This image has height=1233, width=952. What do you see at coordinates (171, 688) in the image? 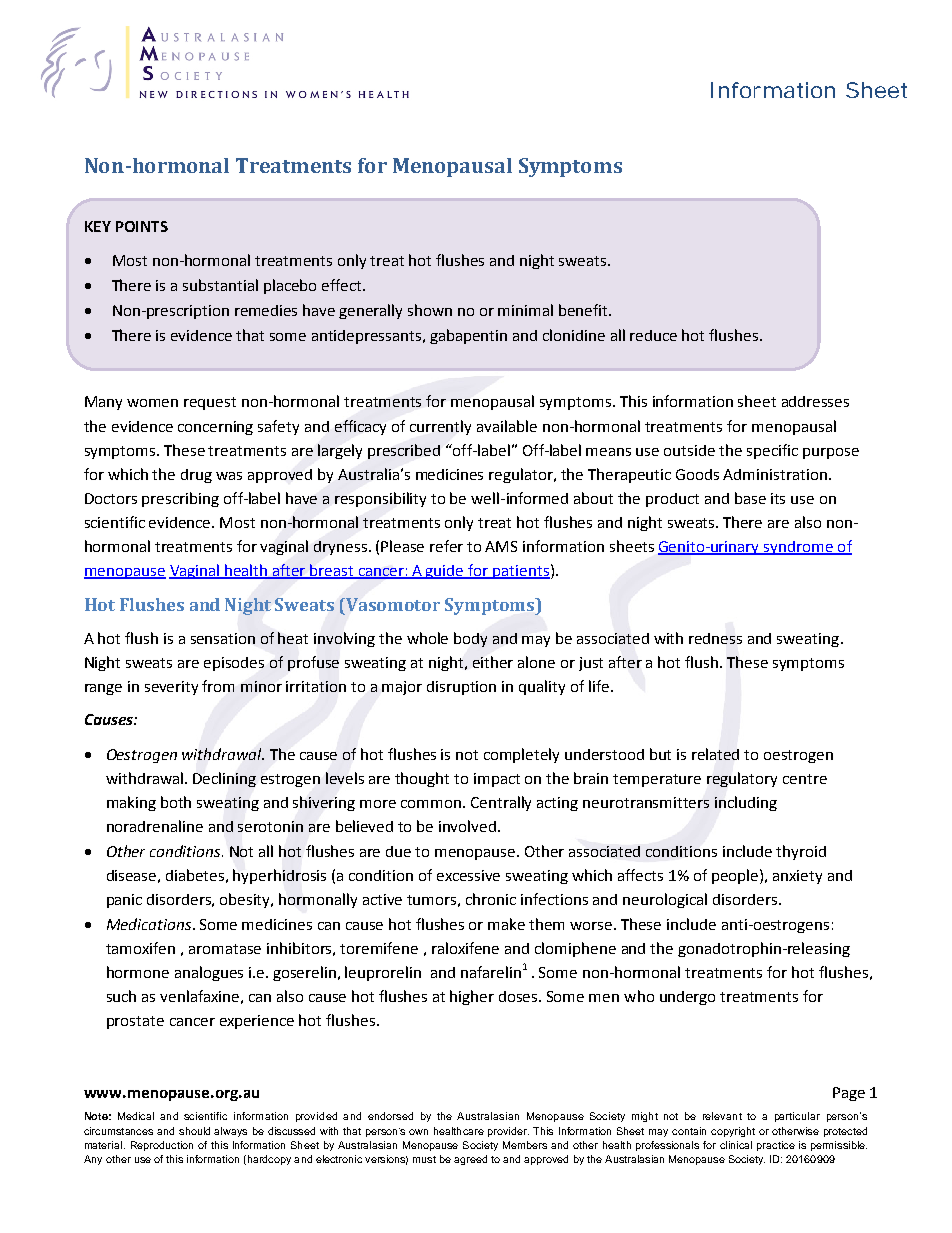
I see `severity` at bounding box center [171, 688].
